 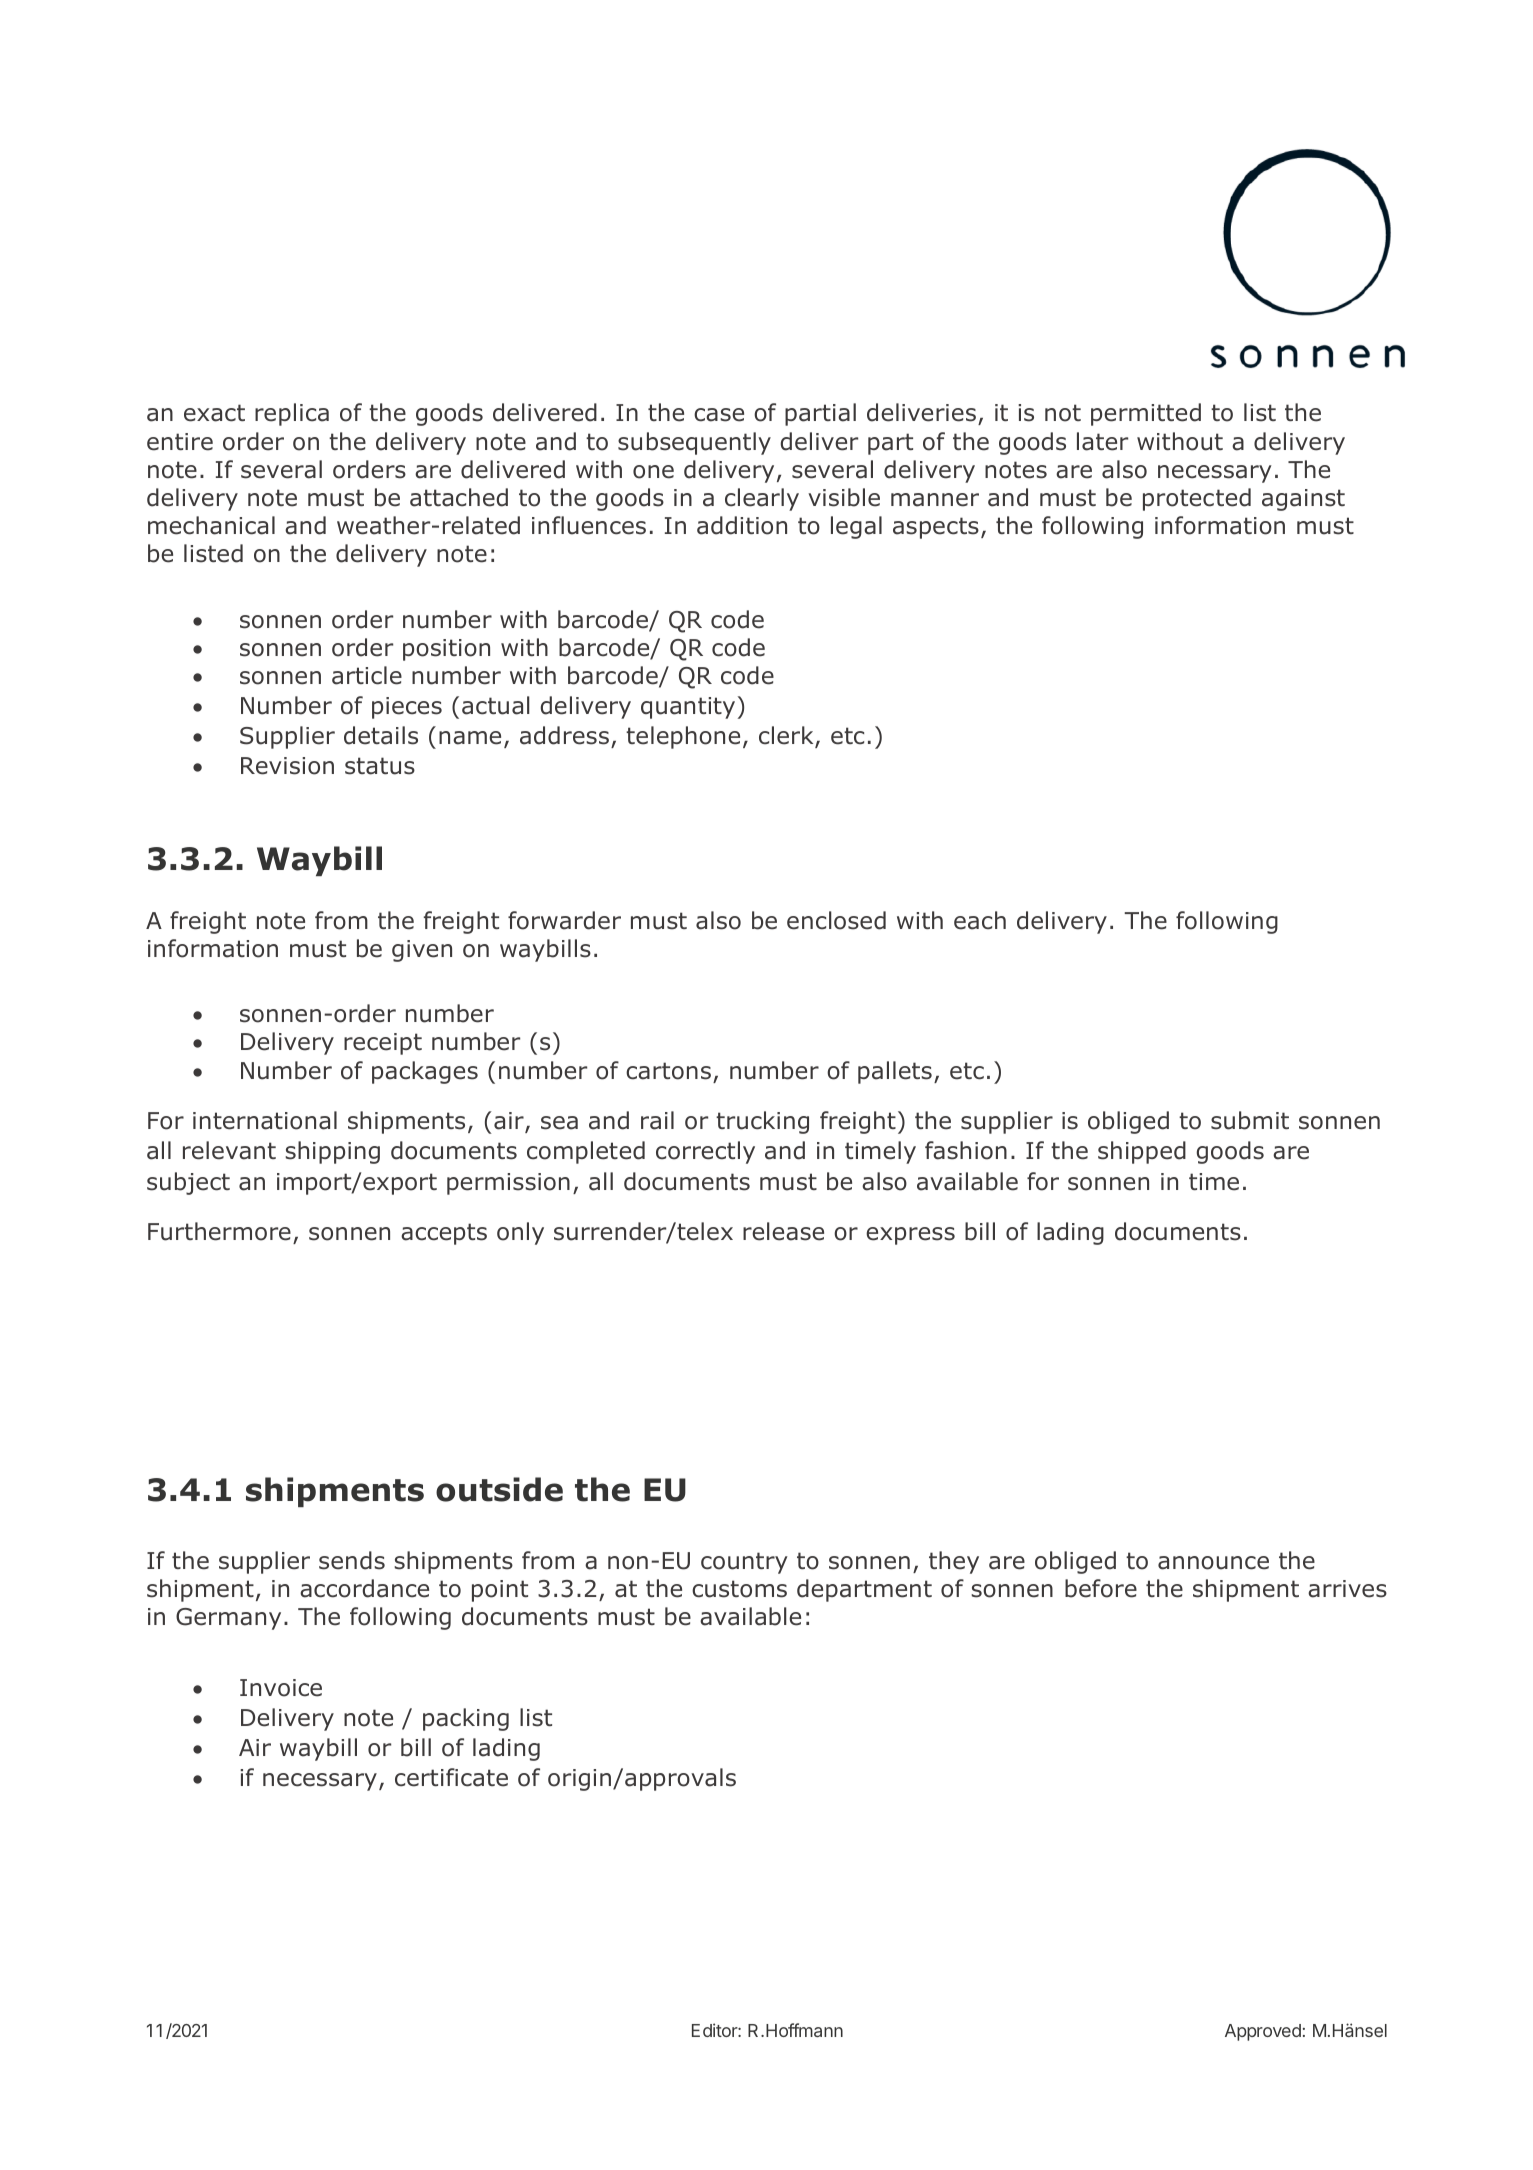 I want to click on protected, so click(x=1197, y=499).
